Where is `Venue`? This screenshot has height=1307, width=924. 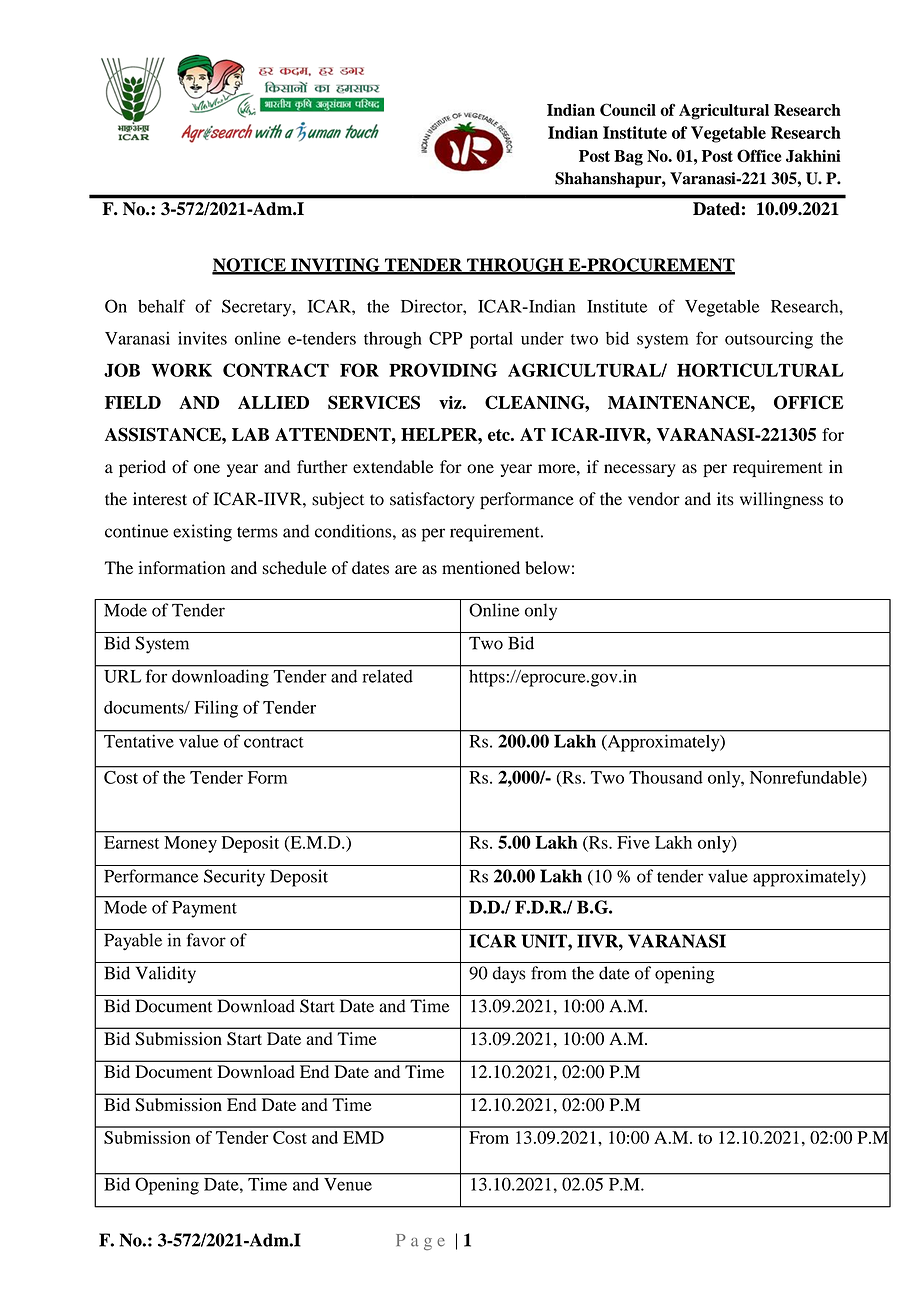
Venue is located at coordinates (348, 1184).
